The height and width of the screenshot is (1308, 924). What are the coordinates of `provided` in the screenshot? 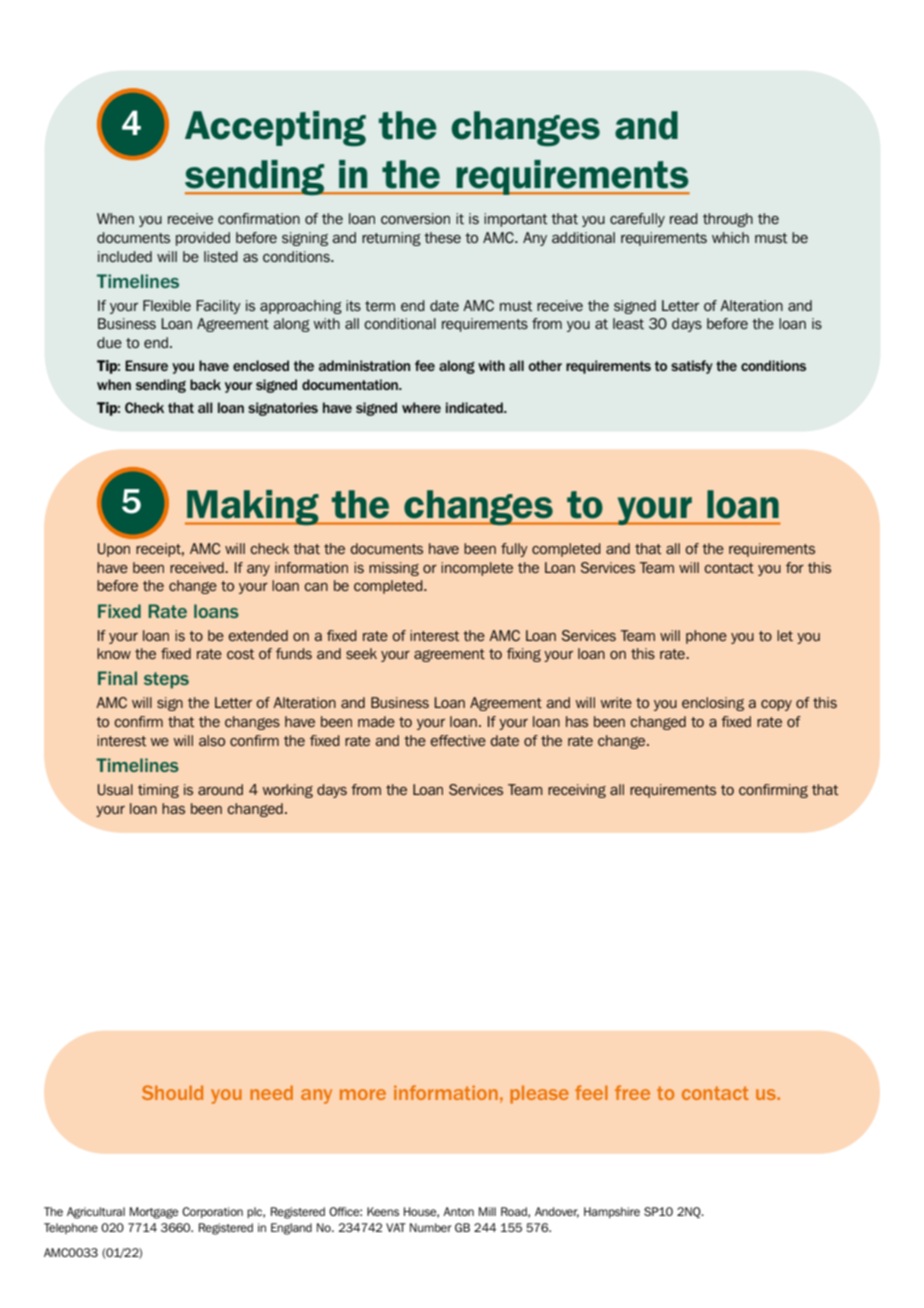 It's located at (203, 239).
